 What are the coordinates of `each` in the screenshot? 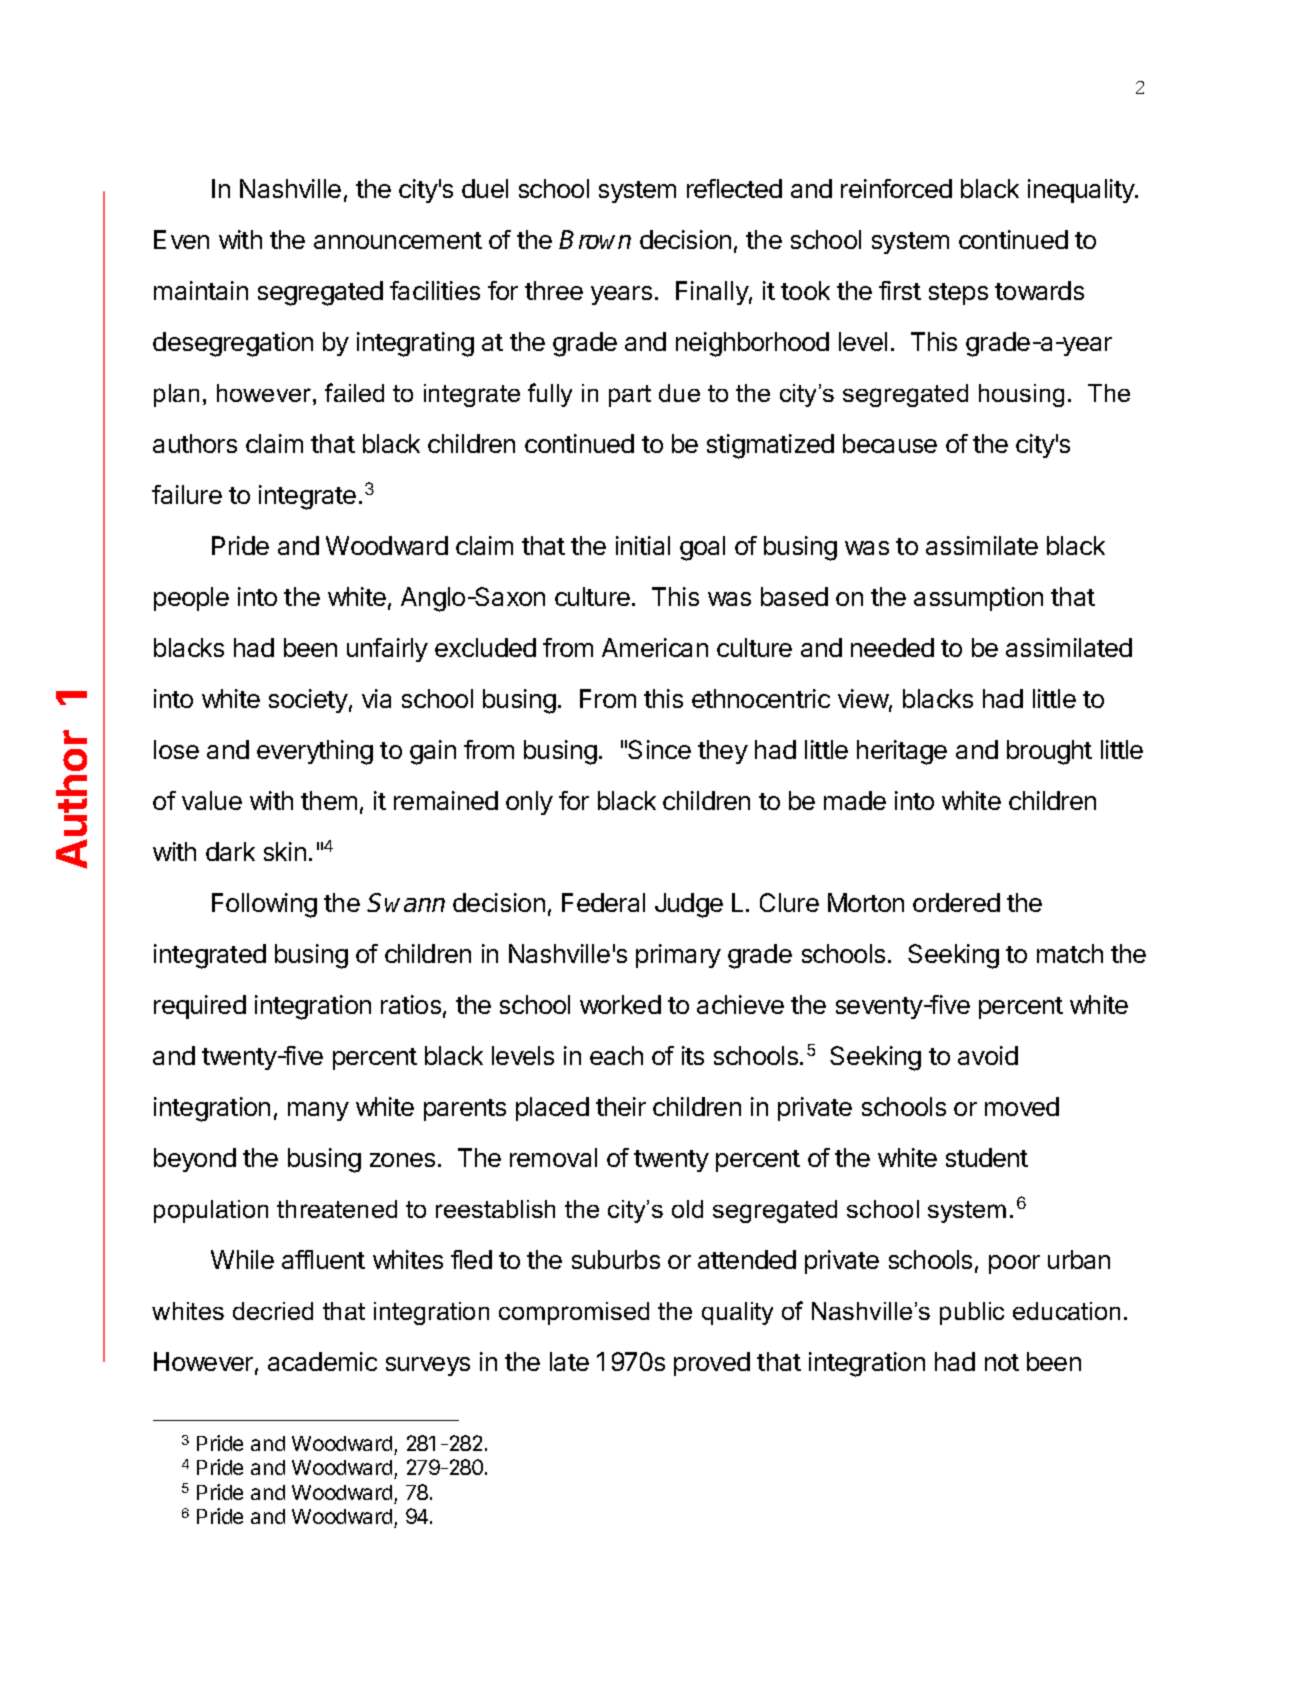 It's located at (616, 1055).
